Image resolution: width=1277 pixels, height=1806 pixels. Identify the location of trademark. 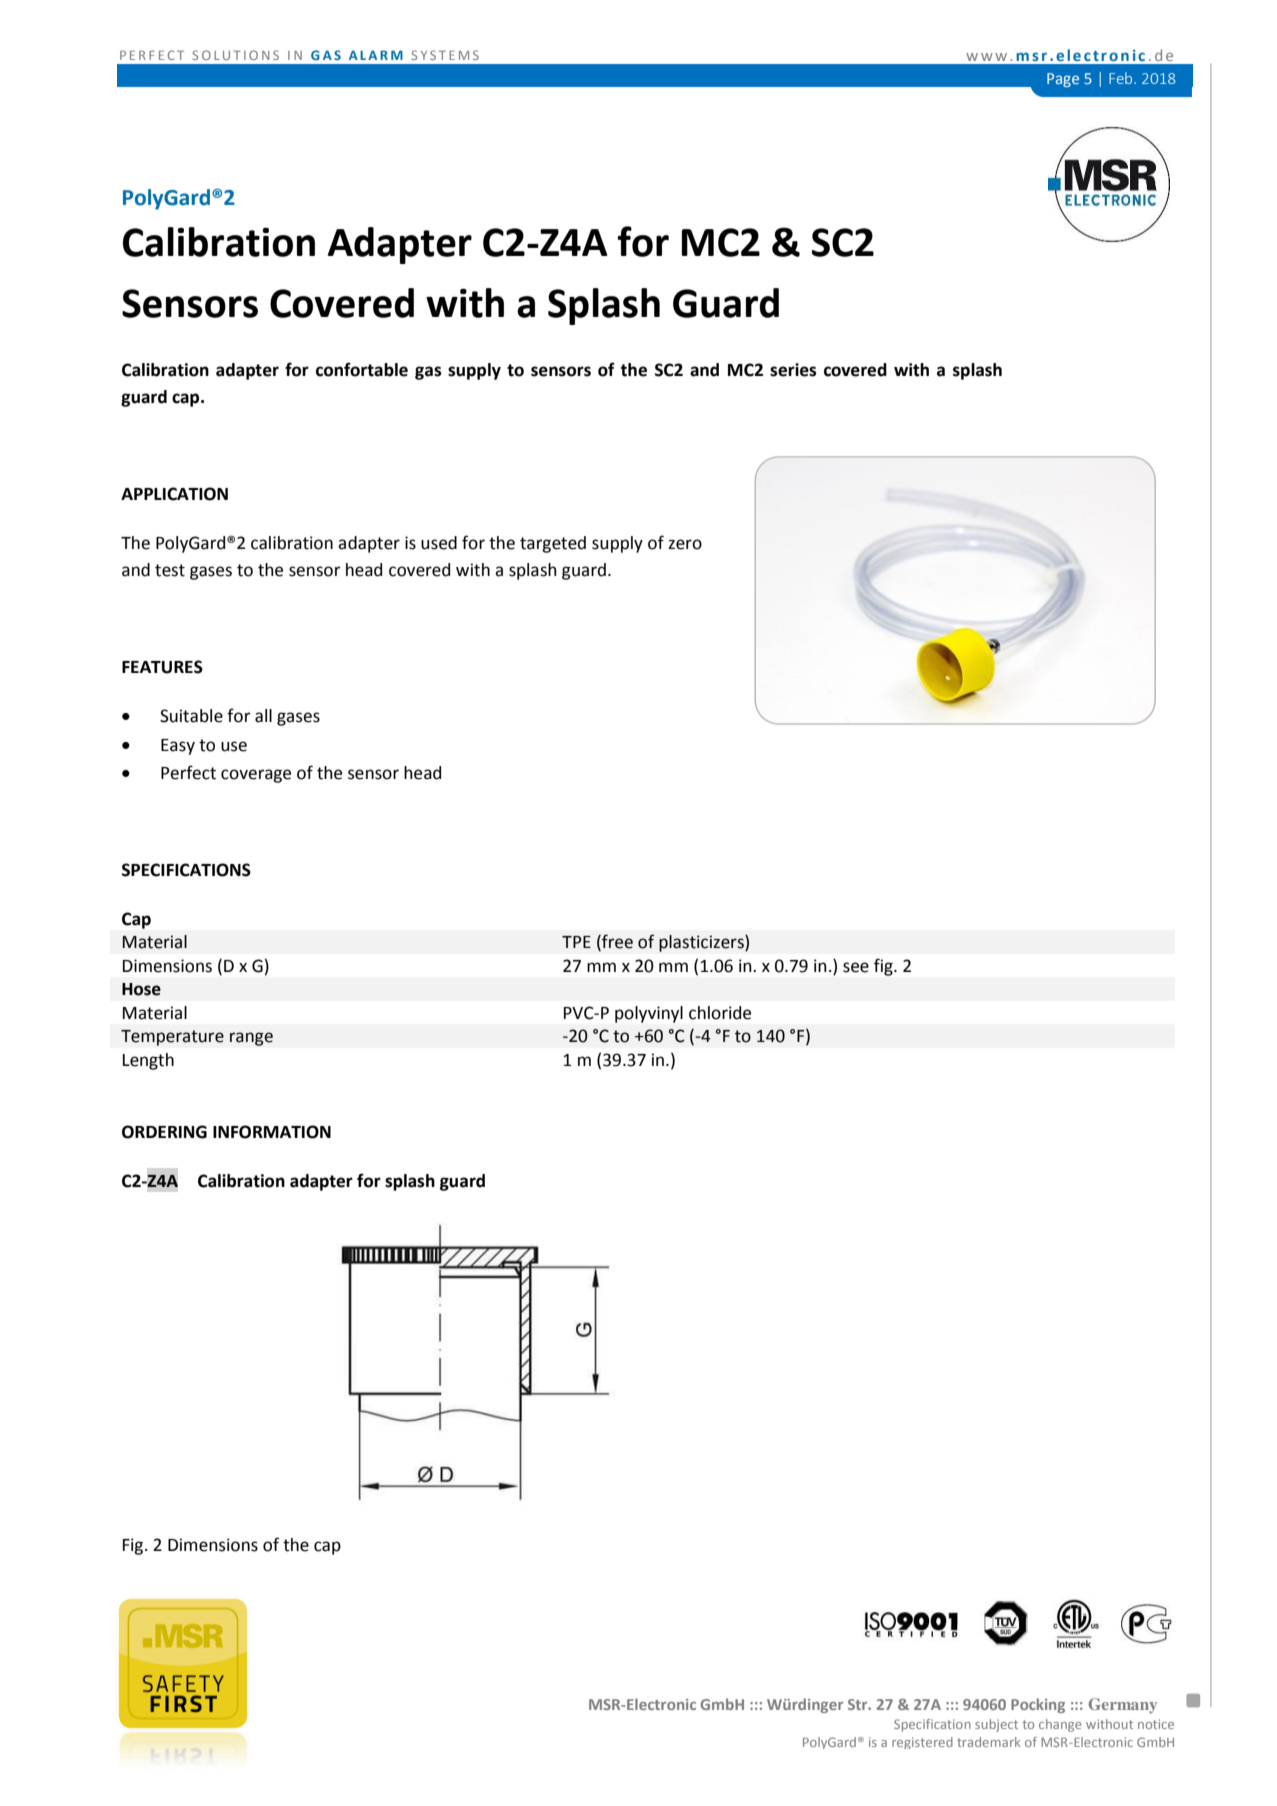
(988, 1742).
